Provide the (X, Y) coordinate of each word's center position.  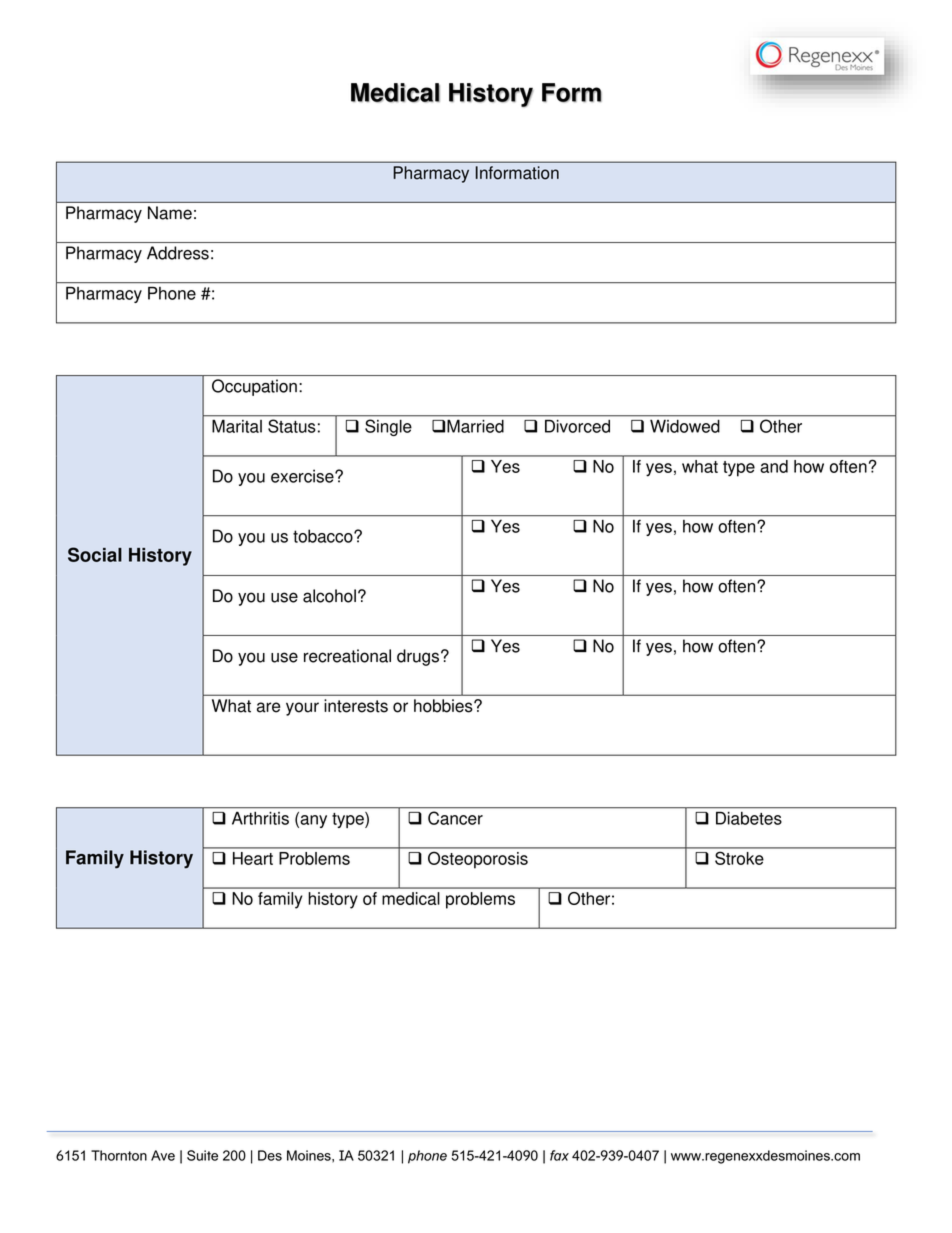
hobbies (444, 706)
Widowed (685, 426)
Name (170, 213)
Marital (237, 426)
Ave (163, 1155)
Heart (253, 858)
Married (475, 426)
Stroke (739, 858)
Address (178, 253)
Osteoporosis (478, 860)
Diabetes (749, 818)
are (268, 707)
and (774, 466)
